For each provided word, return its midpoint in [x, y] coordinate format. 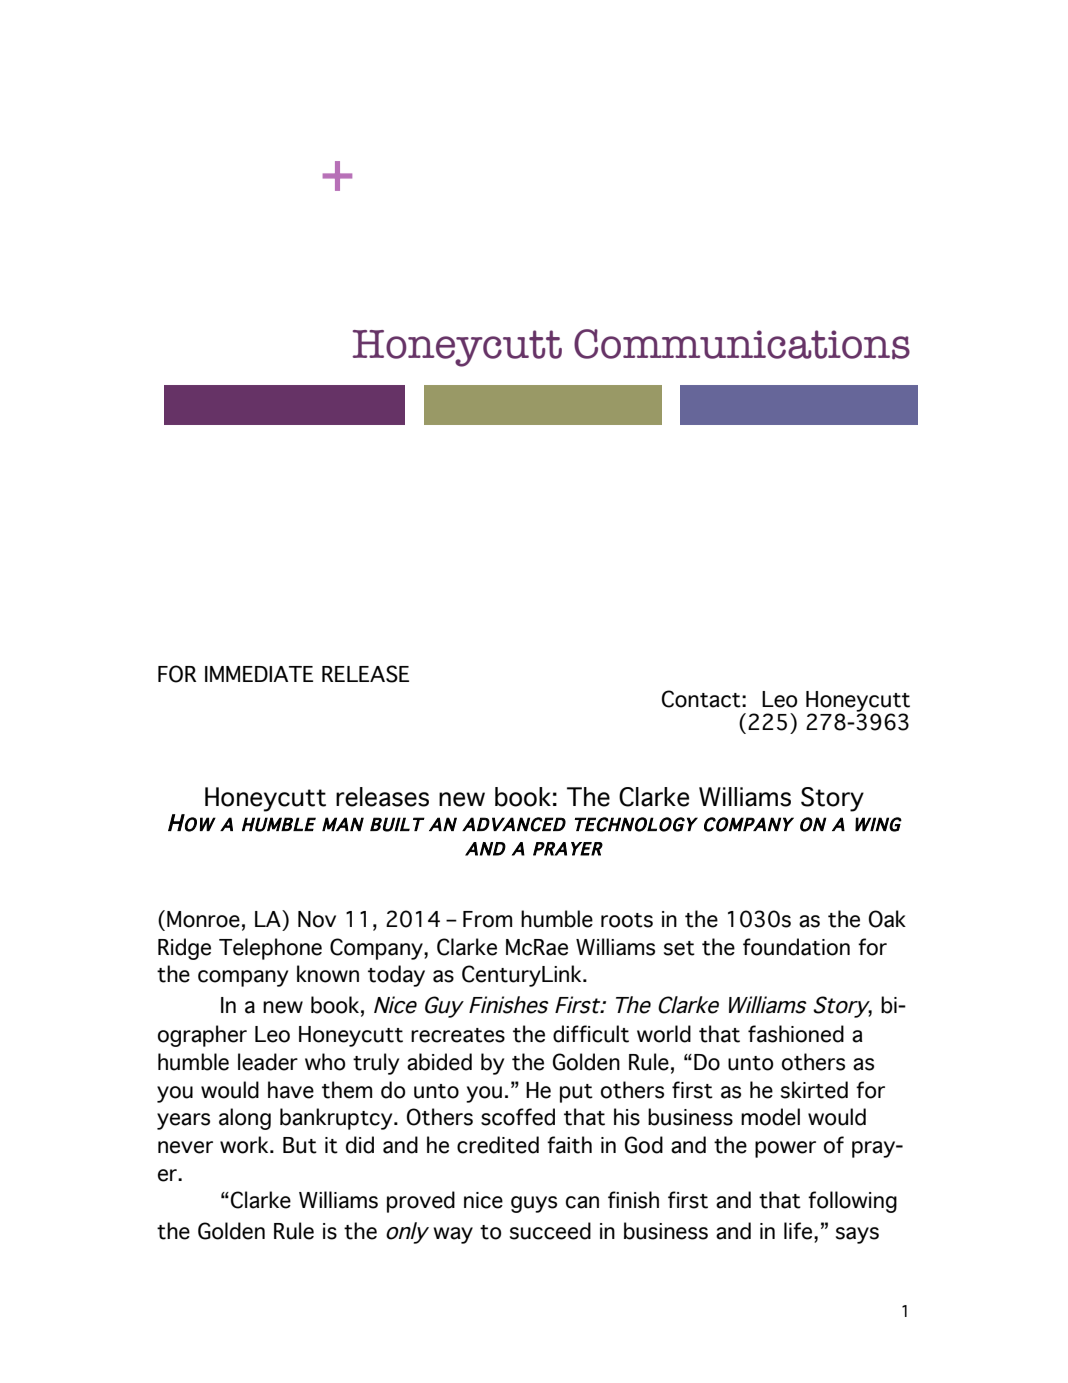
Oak [887, 919]
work [245, 1145]
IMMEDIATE [259, 674]
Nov [317, 919]
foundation [796, 947]
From [487, 919]
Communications [742, 344]
